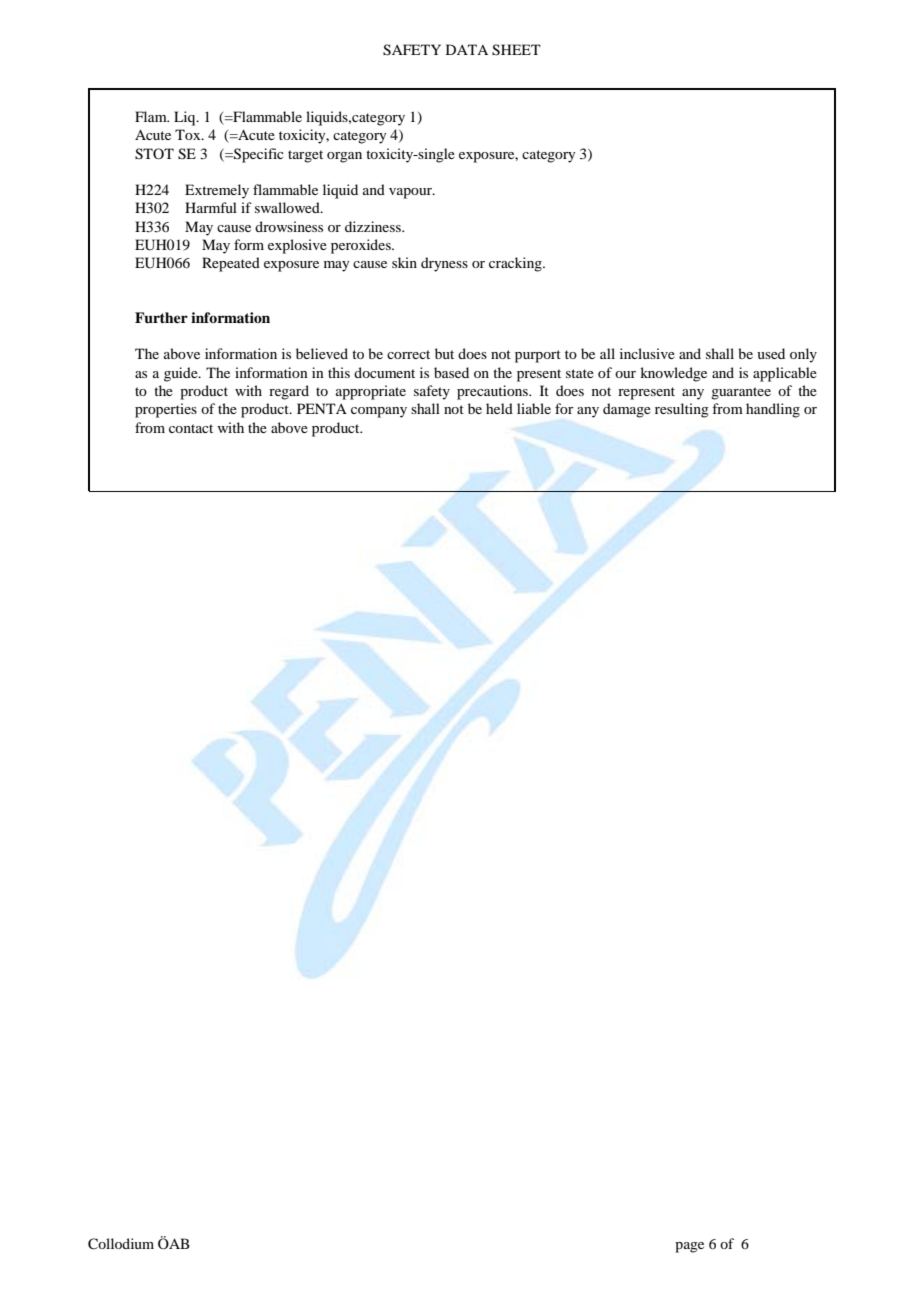 The image size is (924, 1308). Describe the element at coordinates (516, 50) in the document. I see `SHEET` at that location.
